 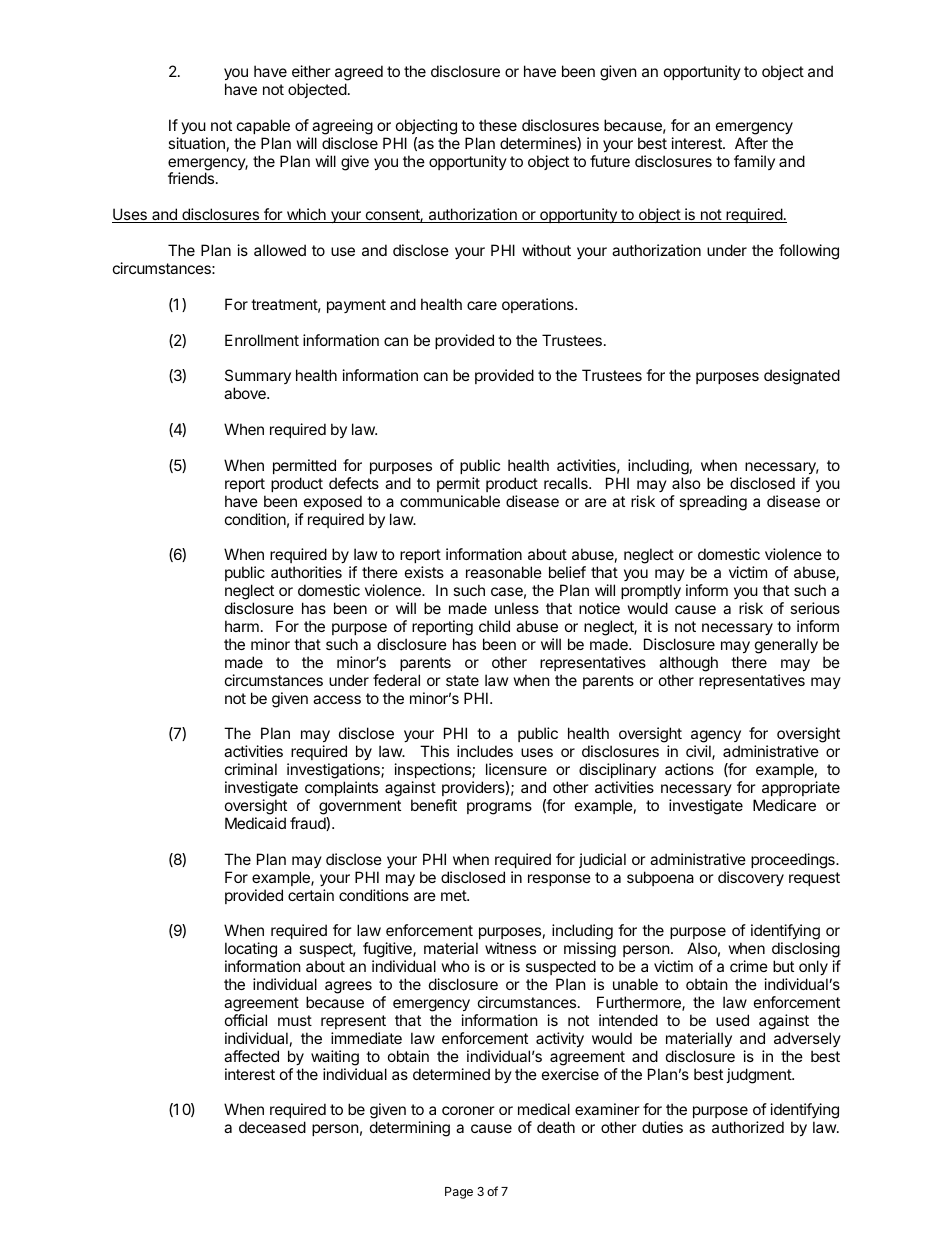 I want to click on Summary, so click(x=258, y=378).
